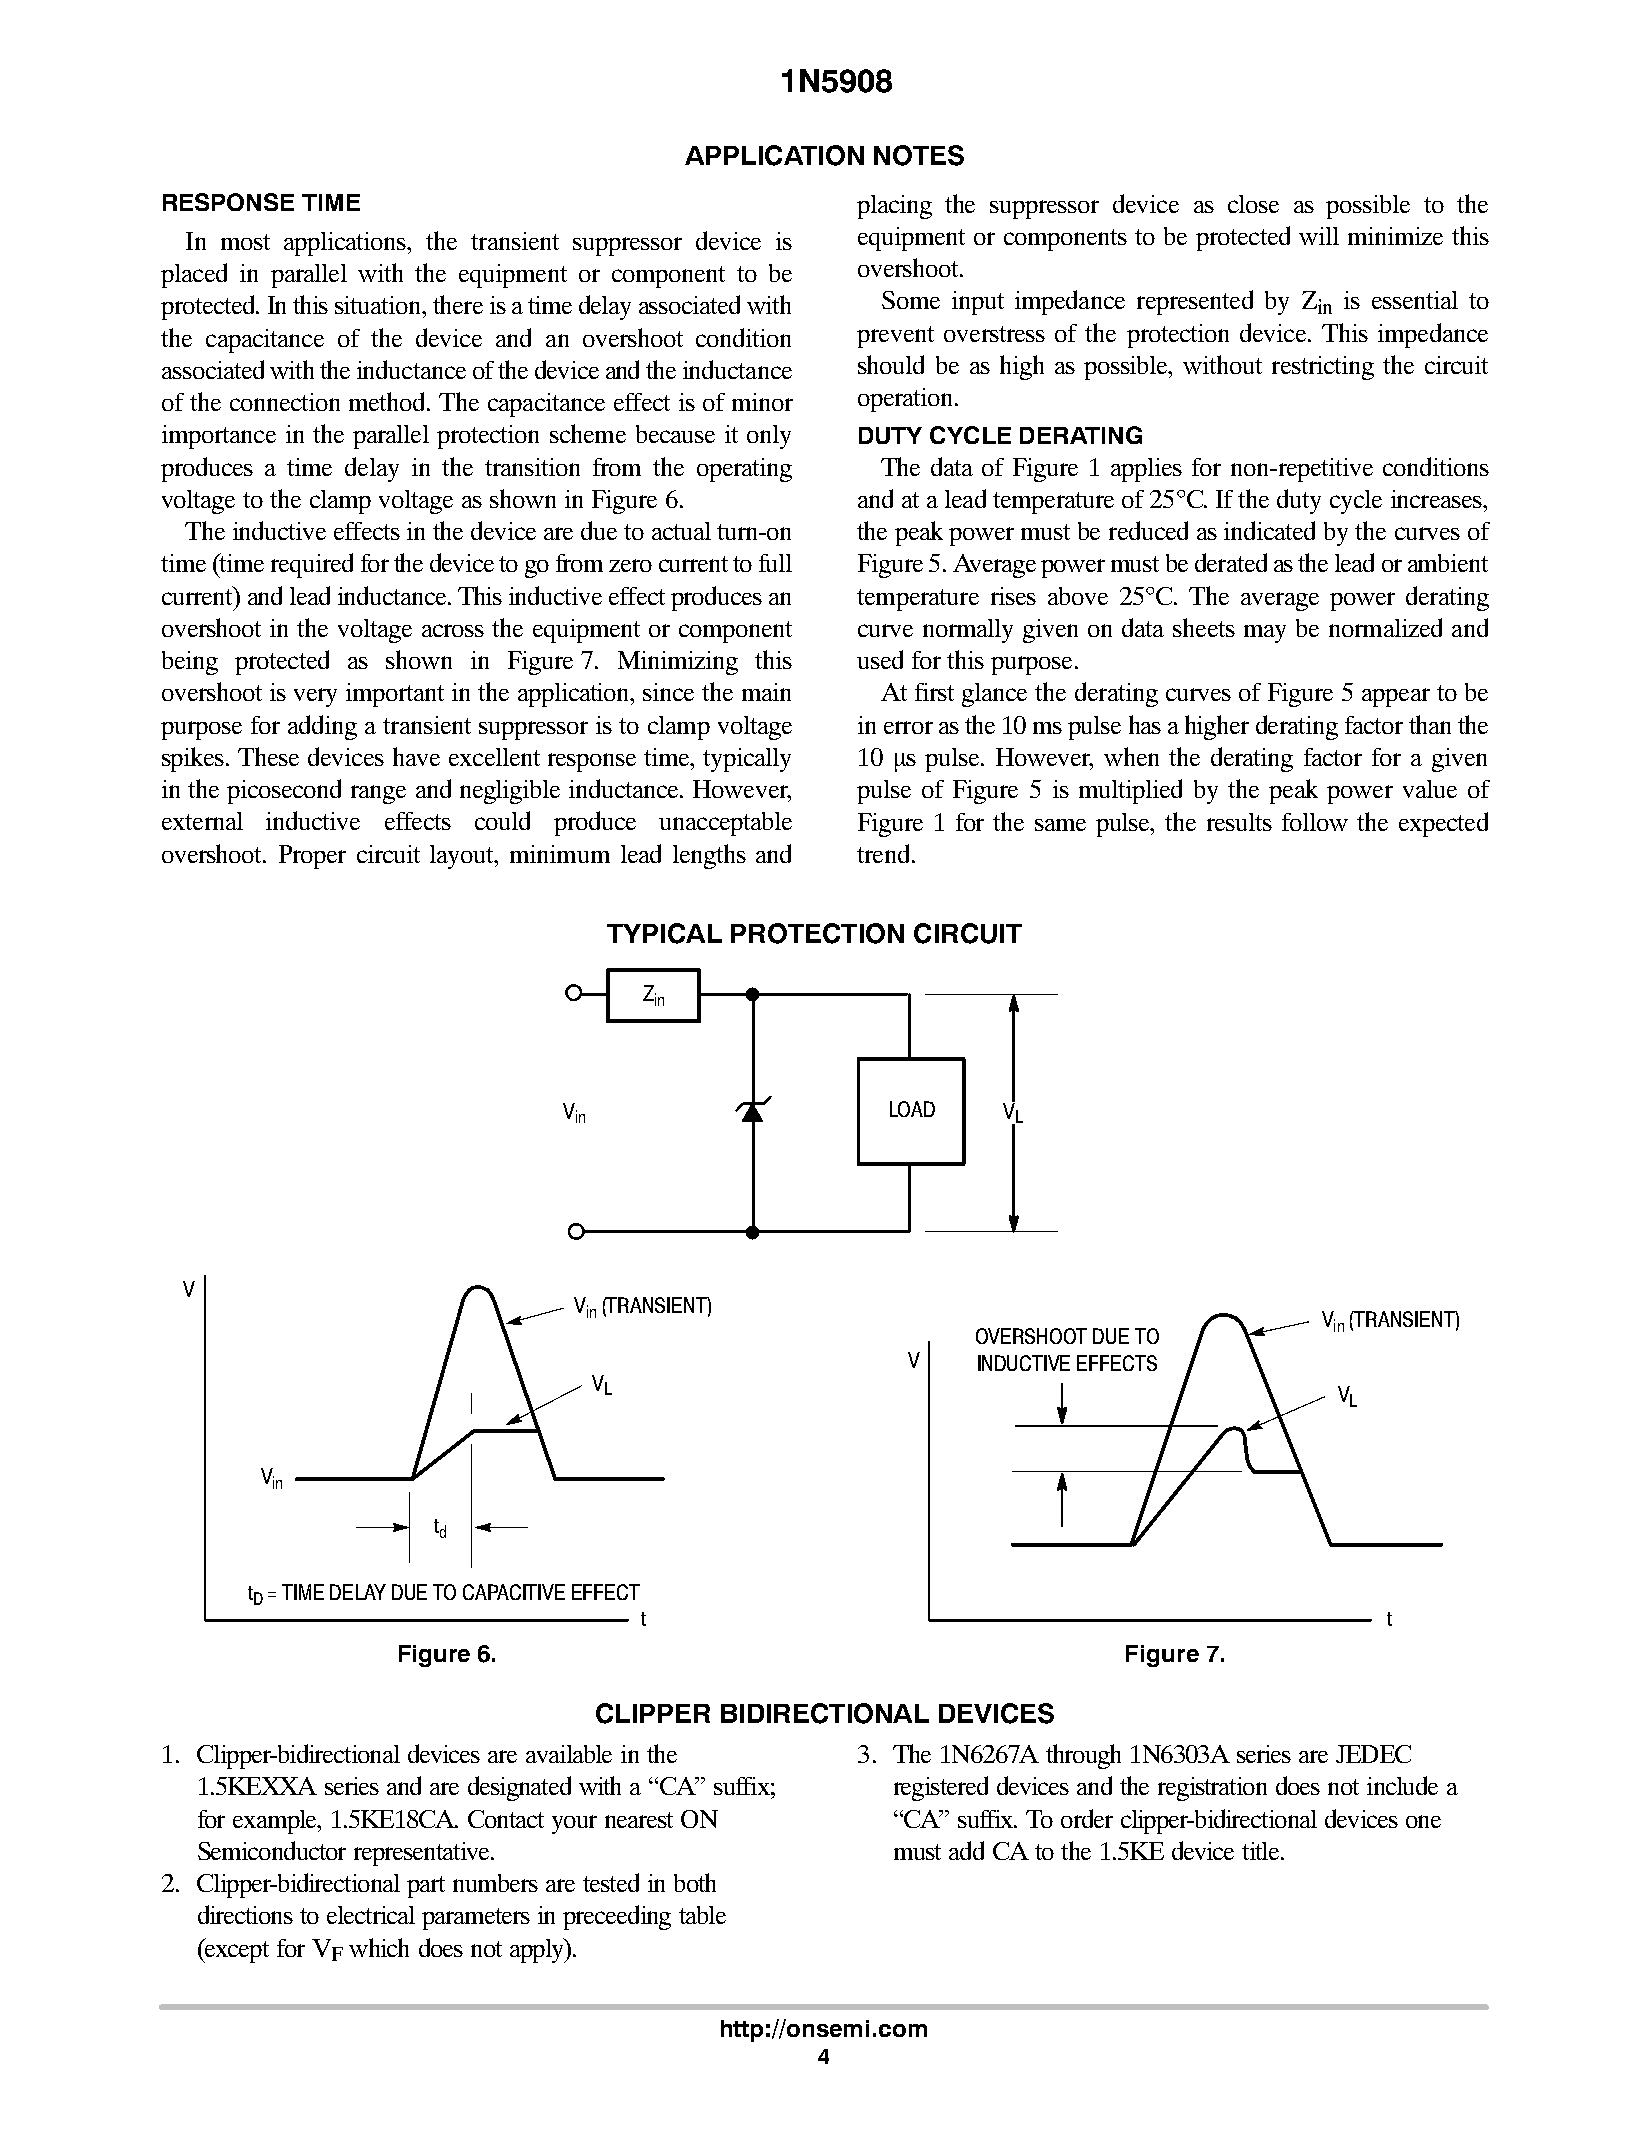 This page has width=1650, height=2136. I want to click on range, so click(378, 794).
